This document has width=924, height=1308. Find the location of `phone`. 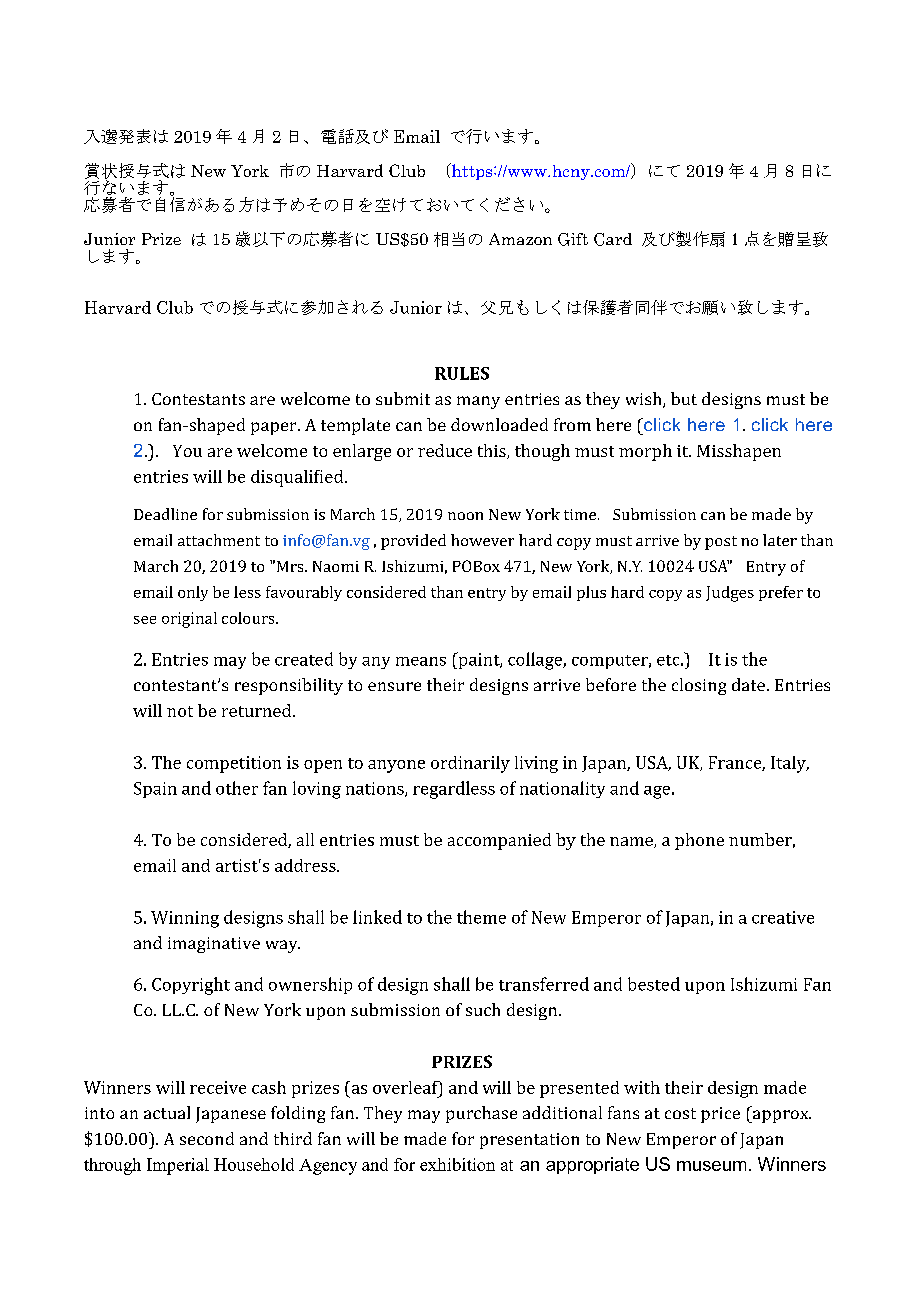

phone is located at coordinates (699, 841).
